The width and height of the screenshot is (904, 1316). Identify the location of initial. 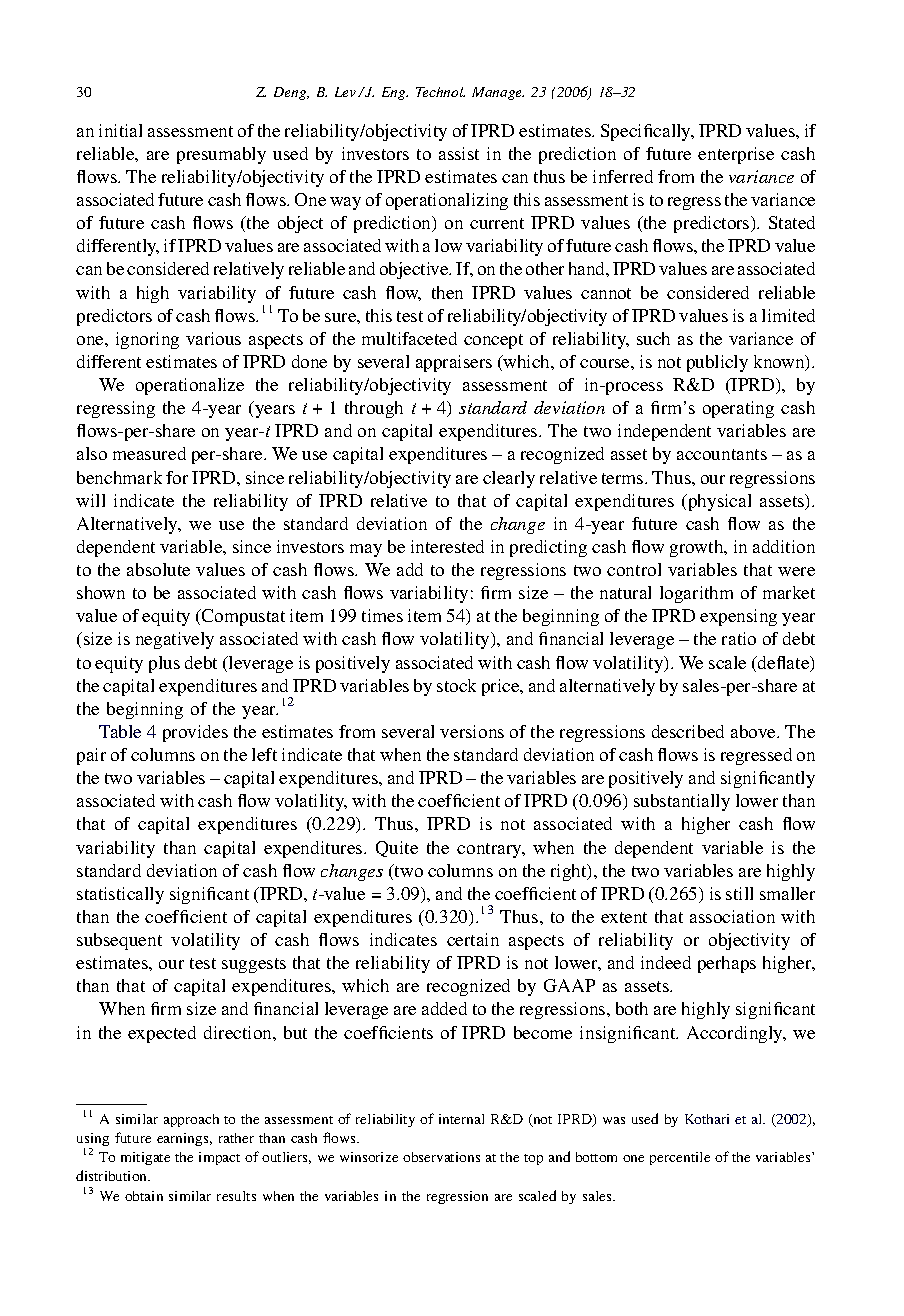
(120, 130).
